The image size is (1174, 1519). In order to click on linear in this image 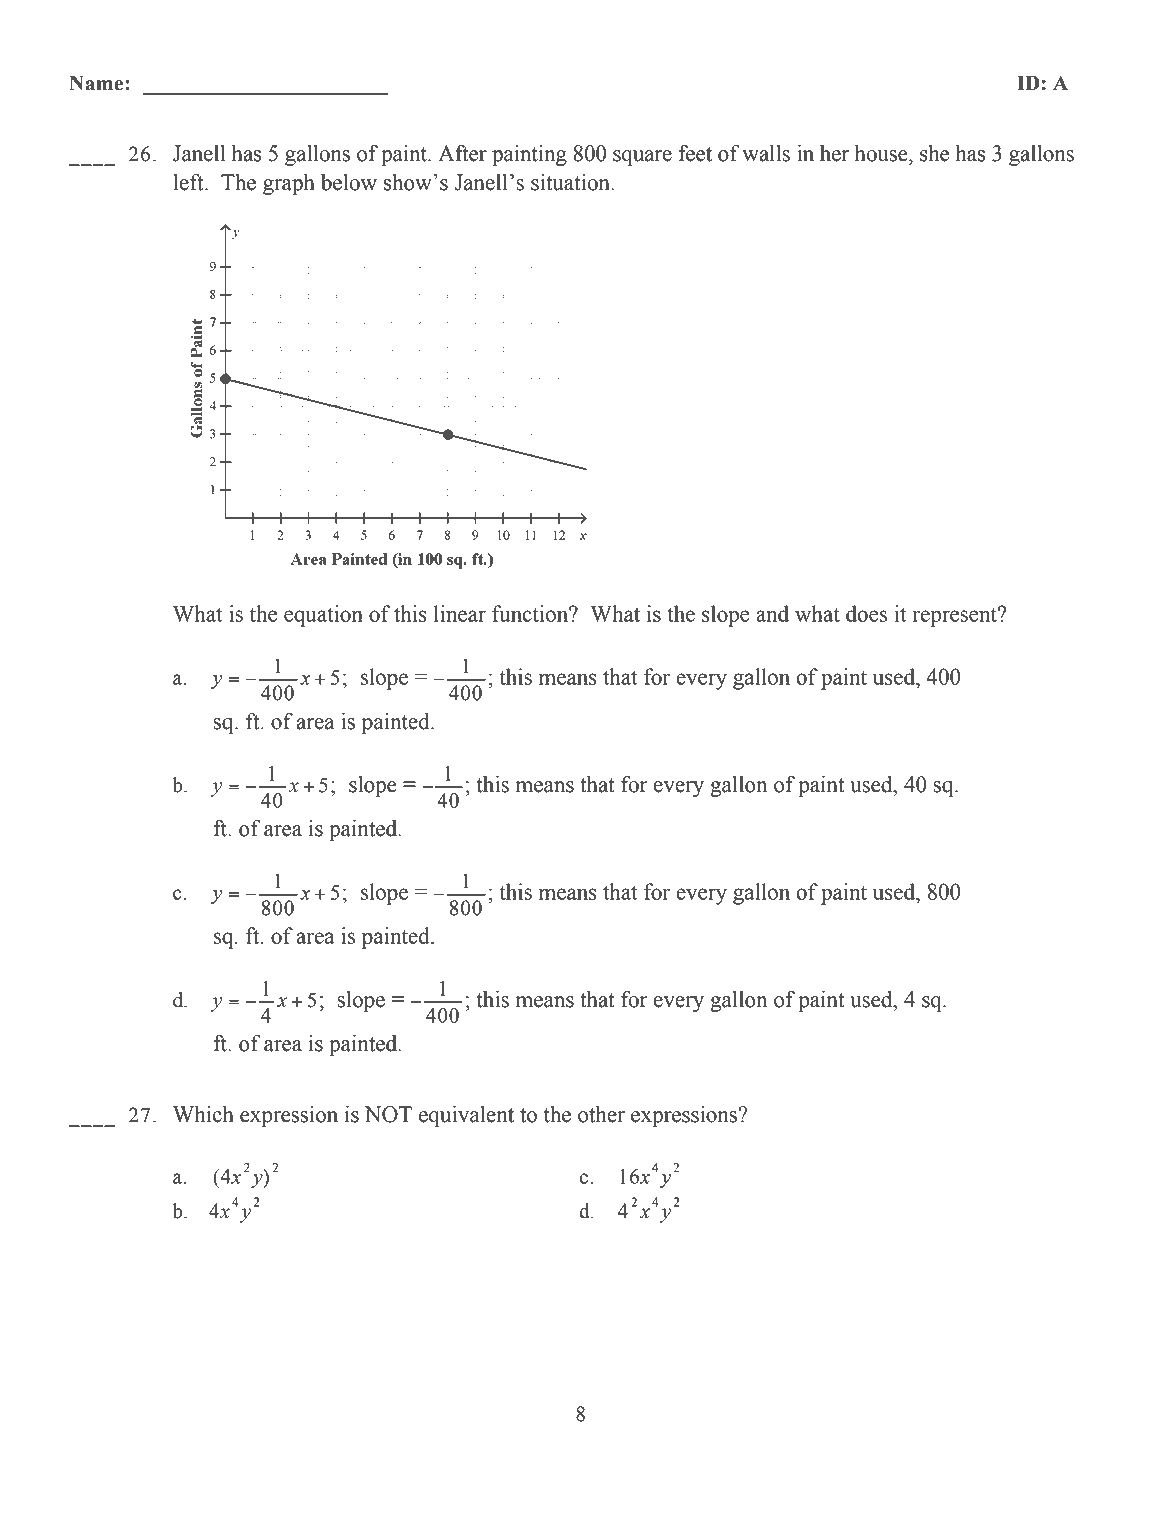, I will do `click(460, 613)`.
